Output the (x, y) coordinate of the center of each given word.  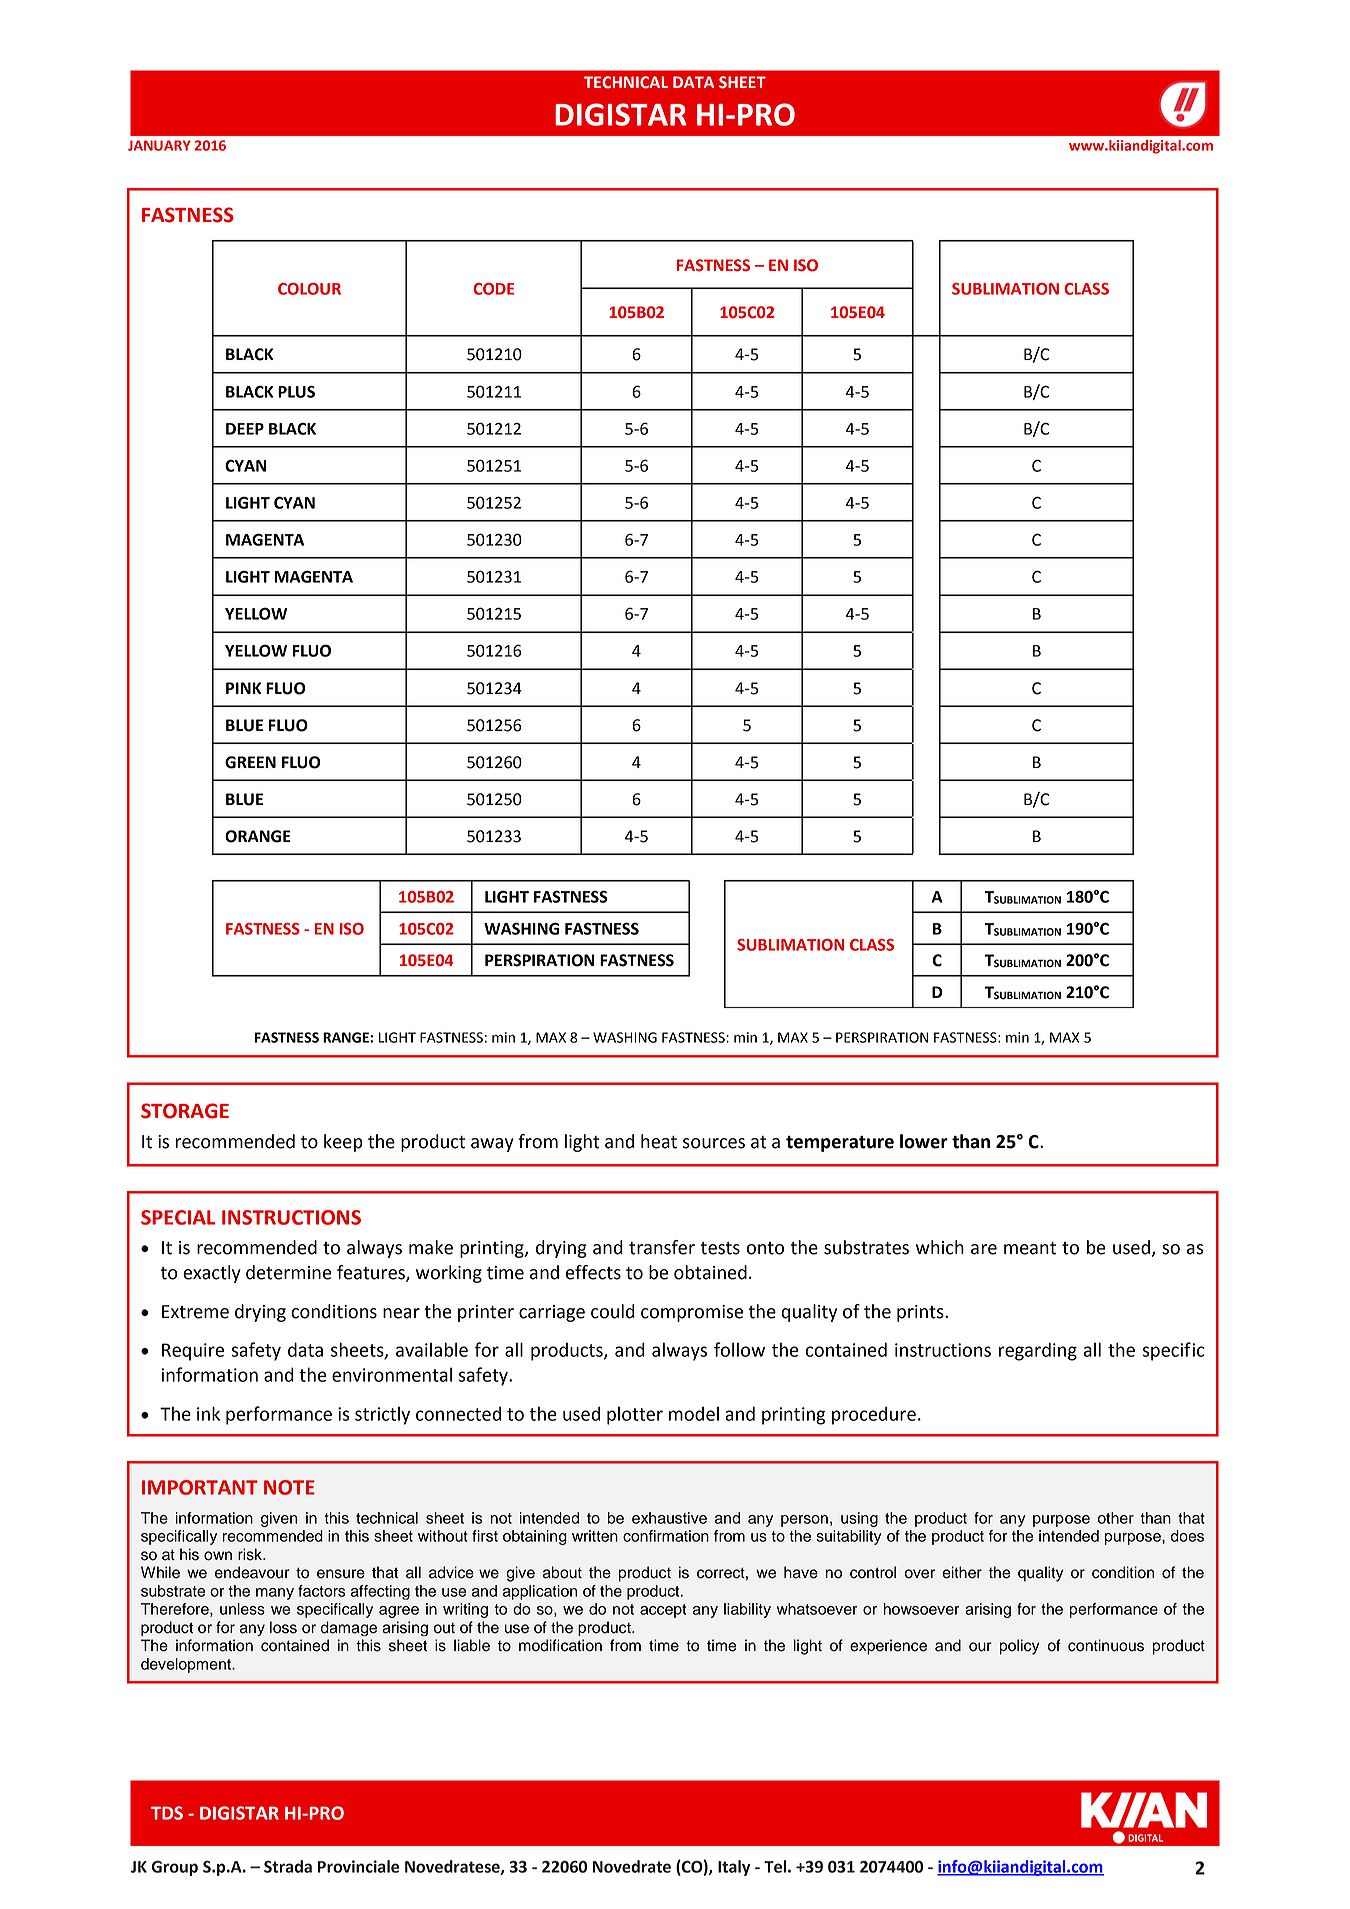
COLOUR (309, 289)
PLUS (296, 391)
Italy (734, 1868)
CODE (494, 289)
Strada (288, 1866)
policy (1019, 1647)
